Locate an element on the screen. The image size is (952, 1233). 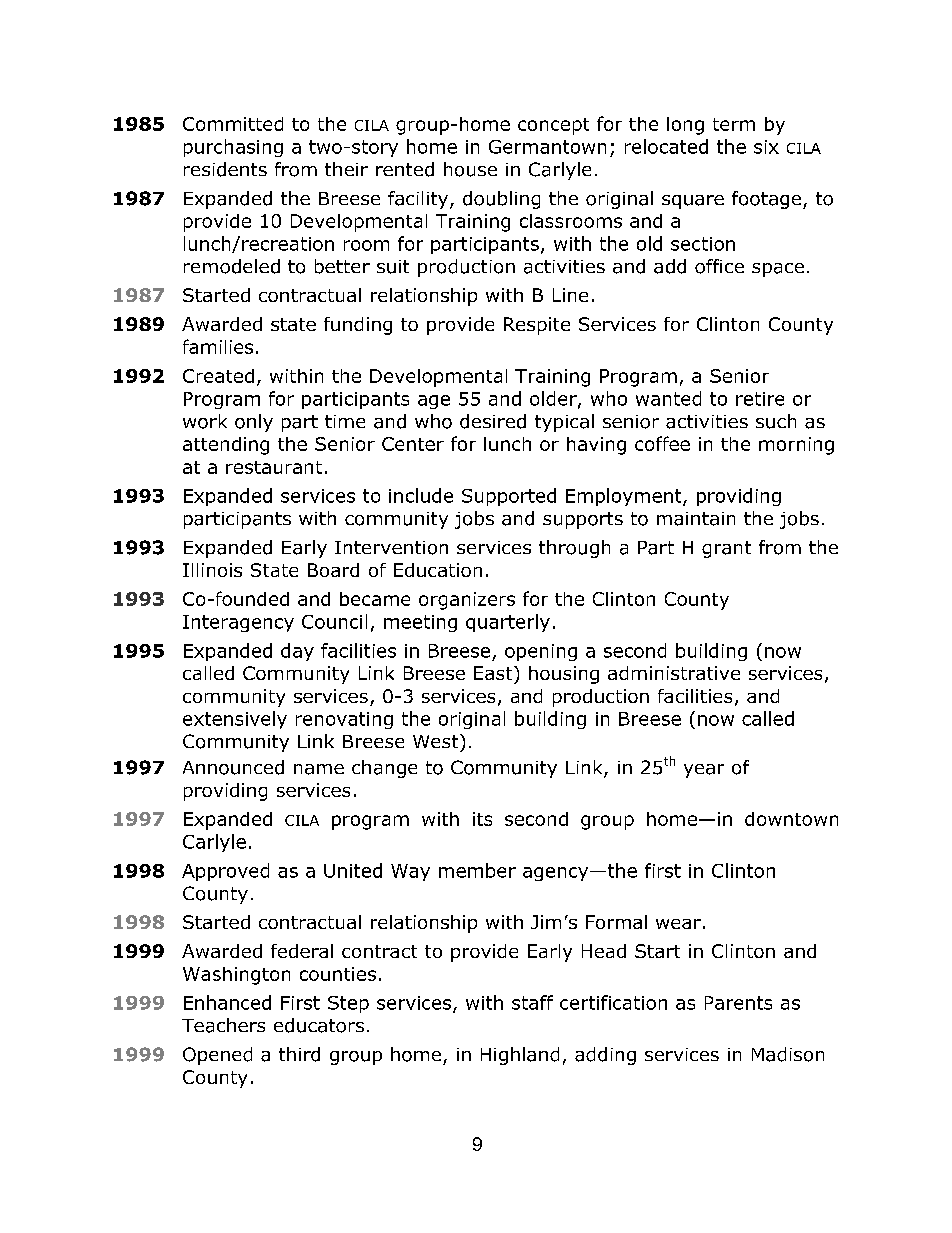
organizers is located at coordinates (467, 601).
